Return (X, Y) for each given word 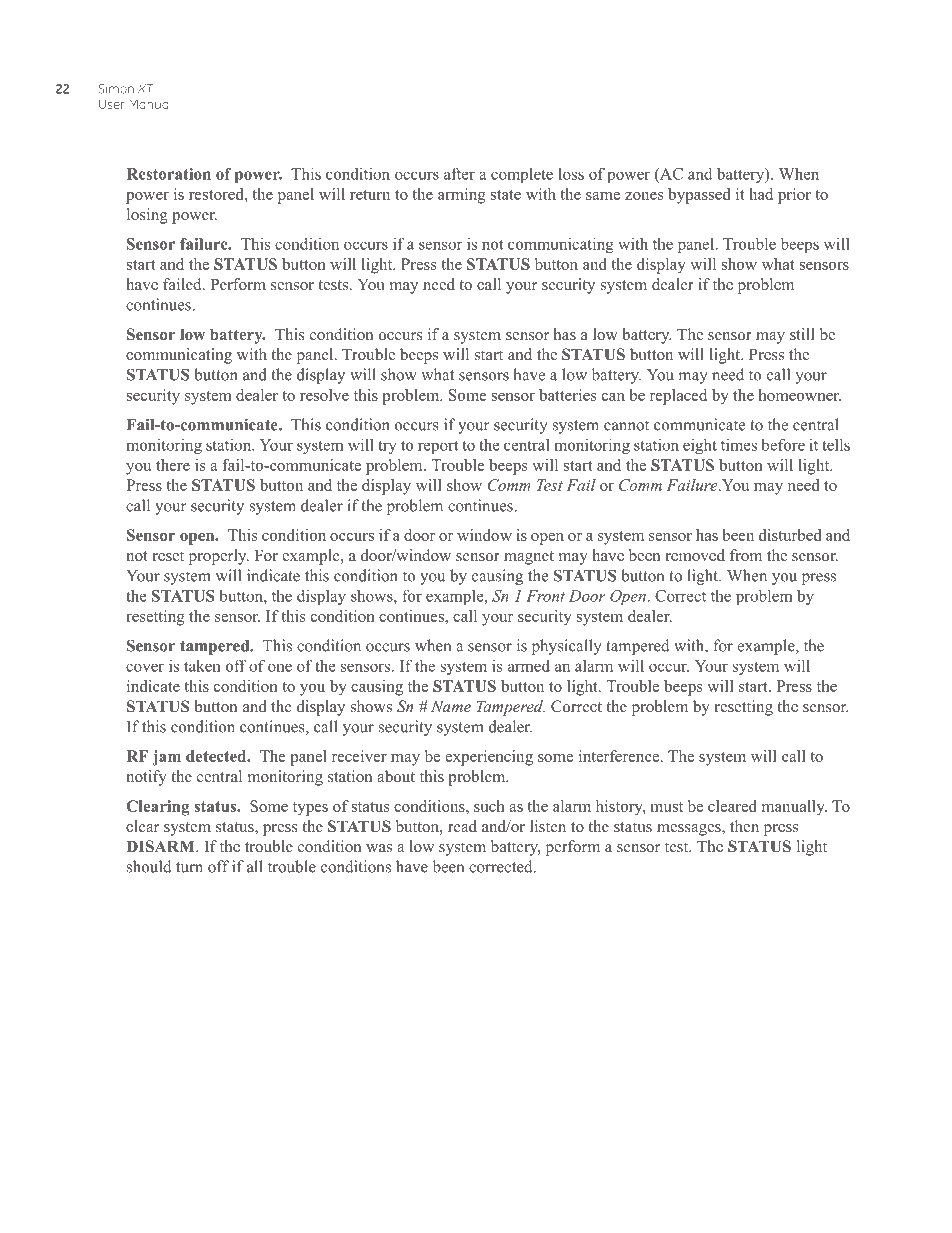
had (761, 194)
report (438, 447)
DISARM (161, 846)
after (459, 173)
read (462, 826)
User (112, 104)
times (739, 444)
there (173, 465)
